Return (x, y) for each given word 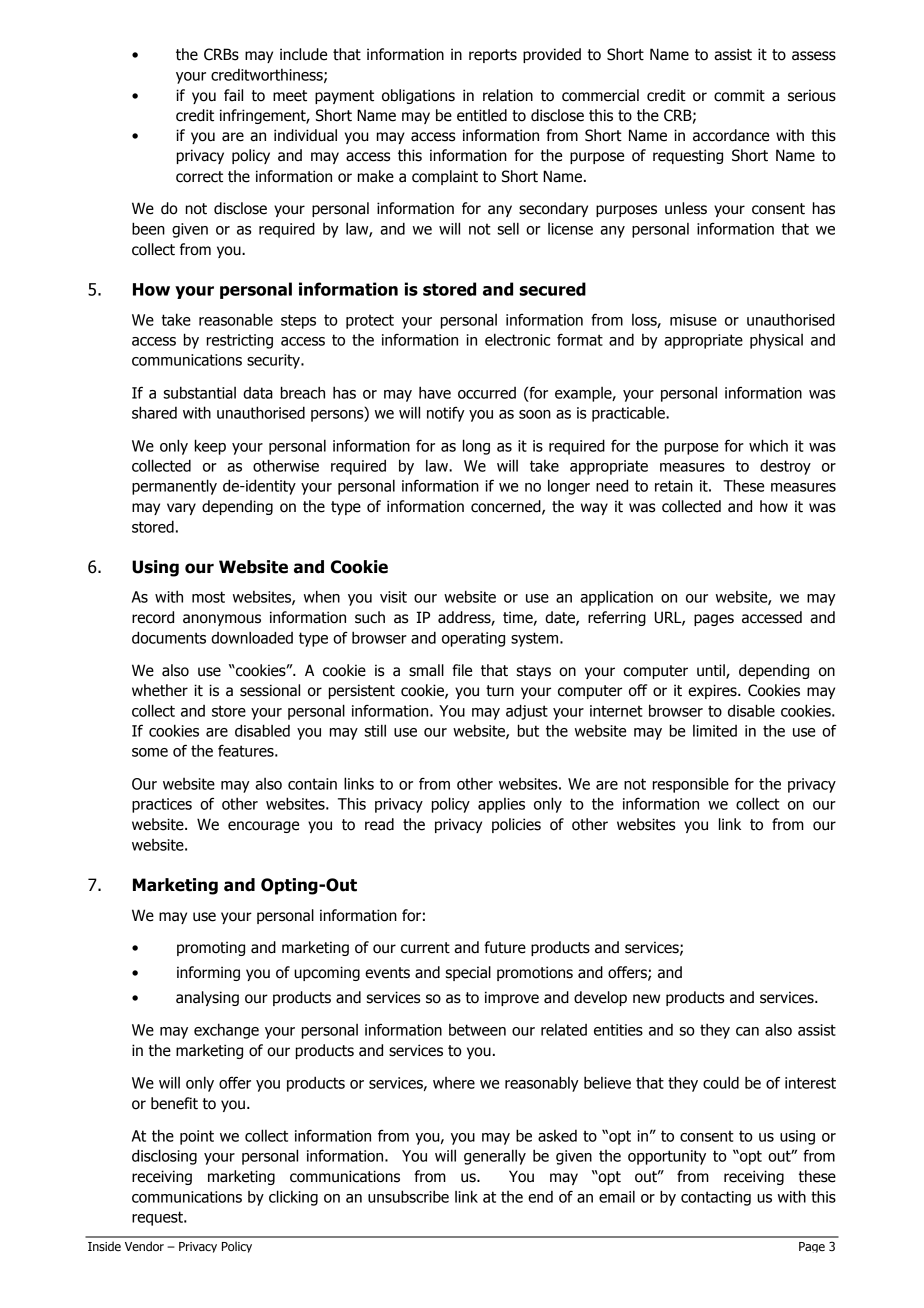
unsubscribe (408, 1196)
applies (501, 805)
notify (446, 414)
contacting (716, 1198)
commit (739, 95)
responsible (691, 785)
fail (233, 95)
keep (210, 447)
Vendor (144, 1246)
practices (162, 805)
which (768, 445)
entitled (482, 115)
